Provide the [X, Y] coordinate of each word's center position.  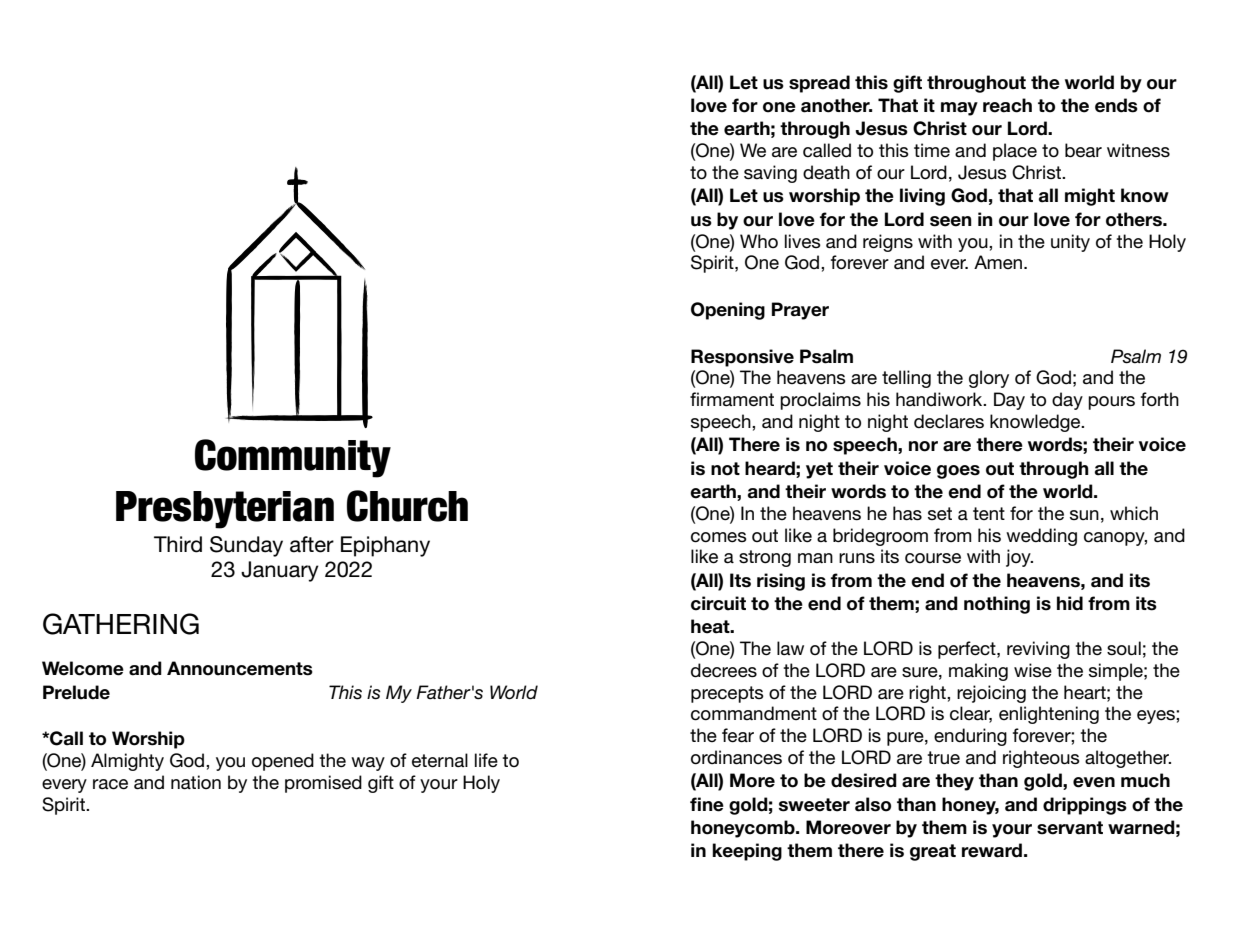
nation [196, 782]
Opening [728, 311]
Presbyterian [225, 510]
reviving [1038, 650]
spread [819, 84]
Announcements [240, 668]
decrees [724, 670]
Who [759, 241]
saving [770, 174]
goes [958, 472]
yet [819, 470]
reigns [888, 243]
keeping [747, 852]
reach [1007, 105]
